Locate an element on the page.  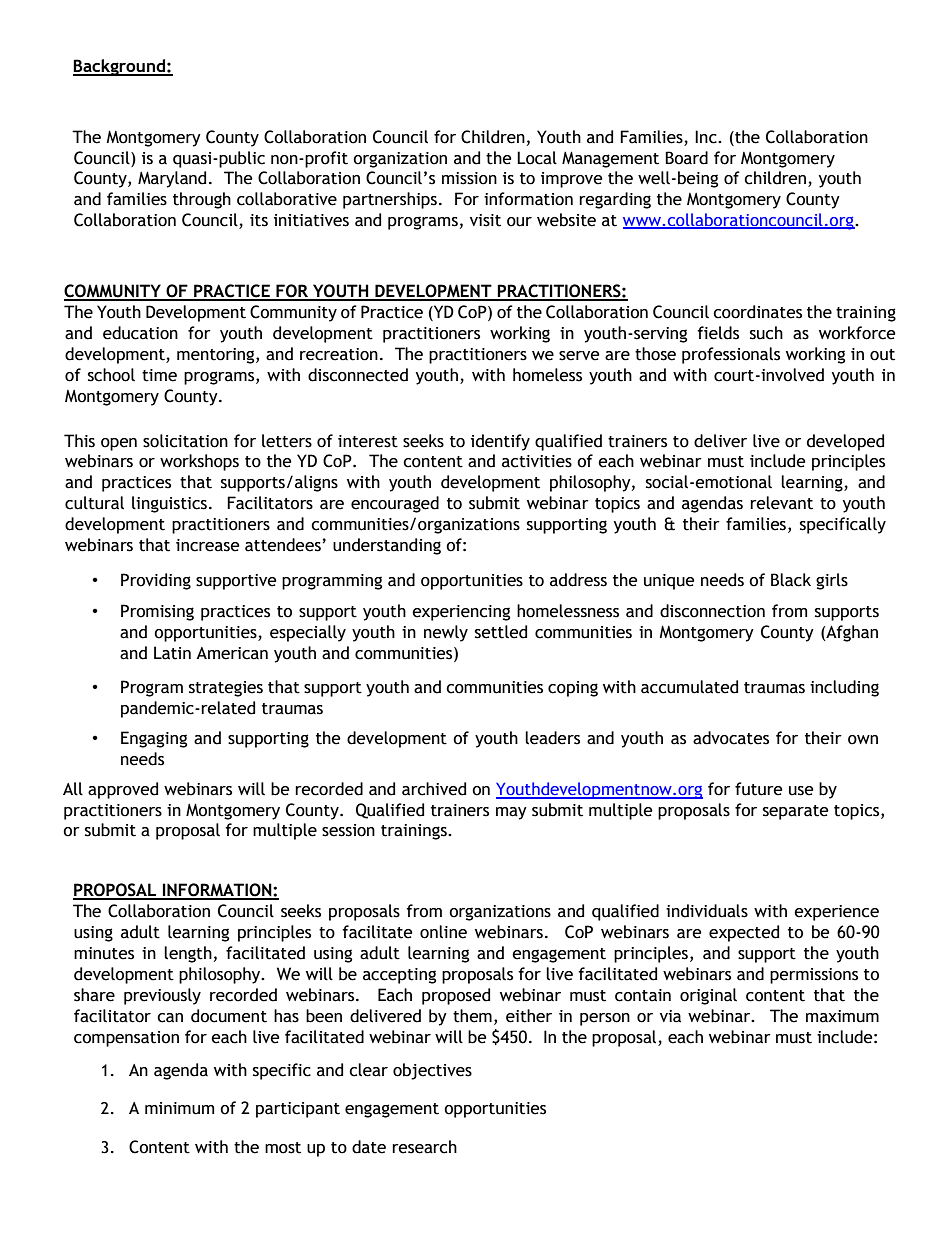
Latin is located at coordinates (172, 653).
